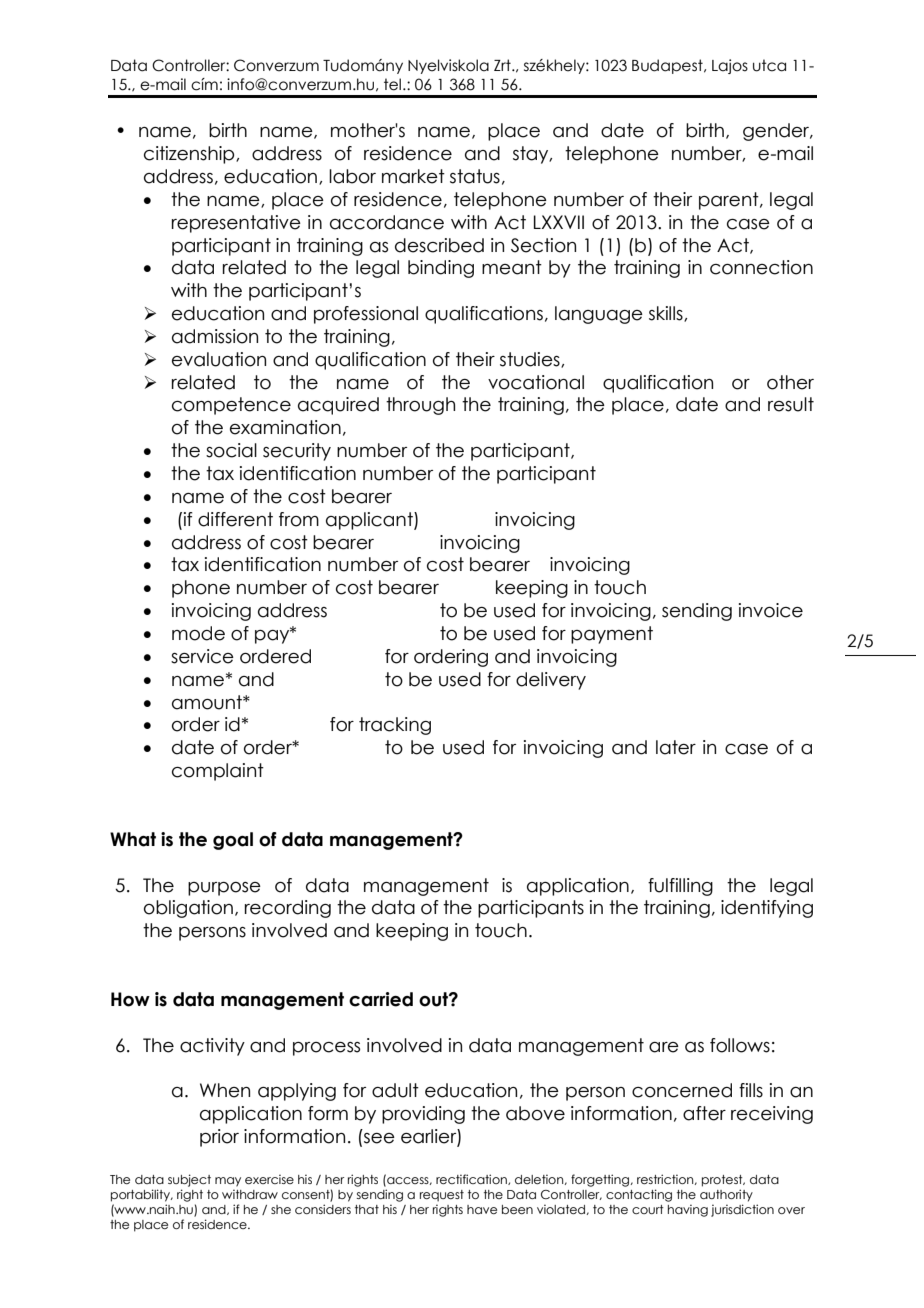 The image size is (924, 1308). I want to click on citizenship, so click(190, 155).
